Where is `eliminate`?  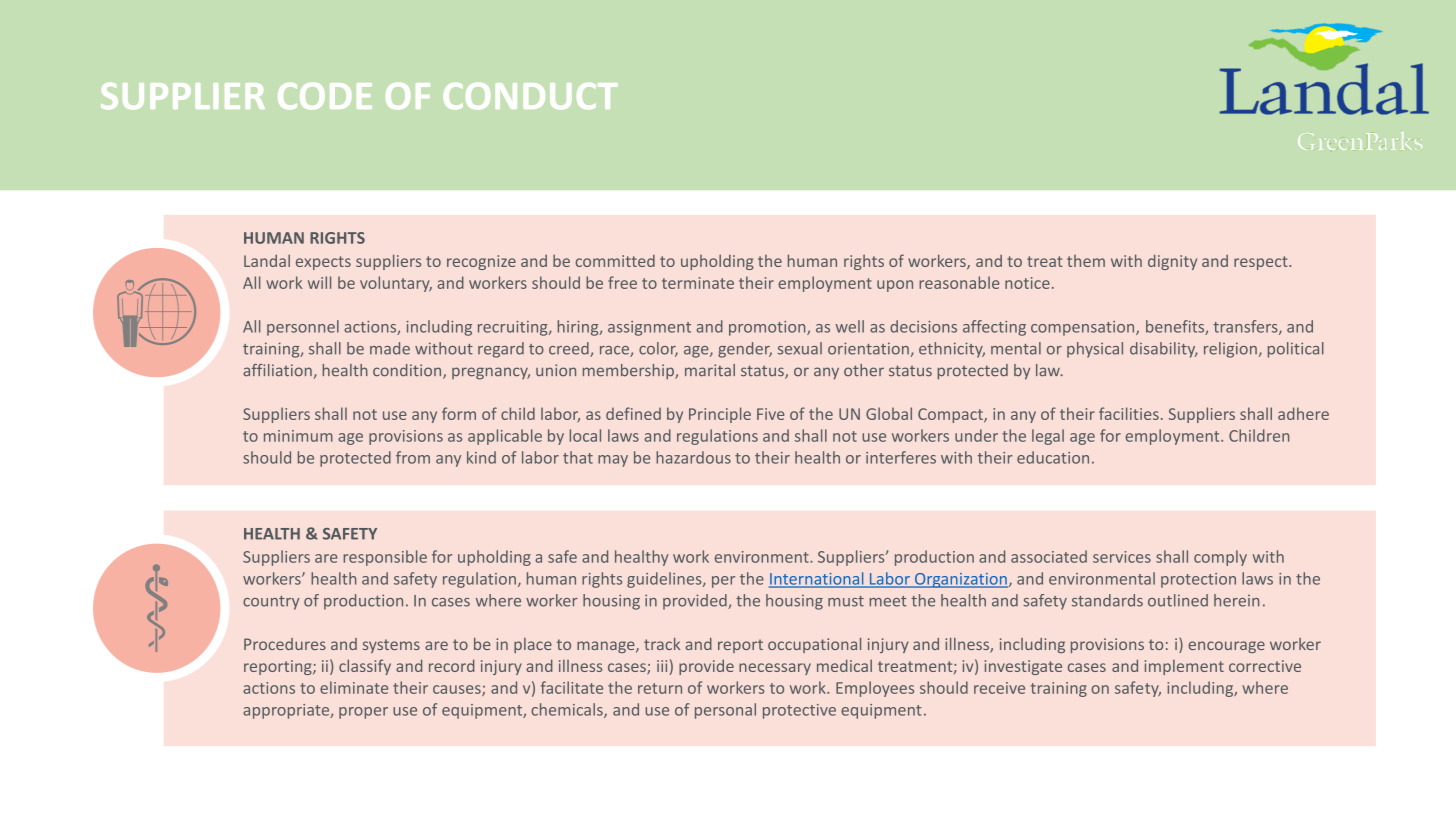 eliminate is located at coordinates (354, 687).
